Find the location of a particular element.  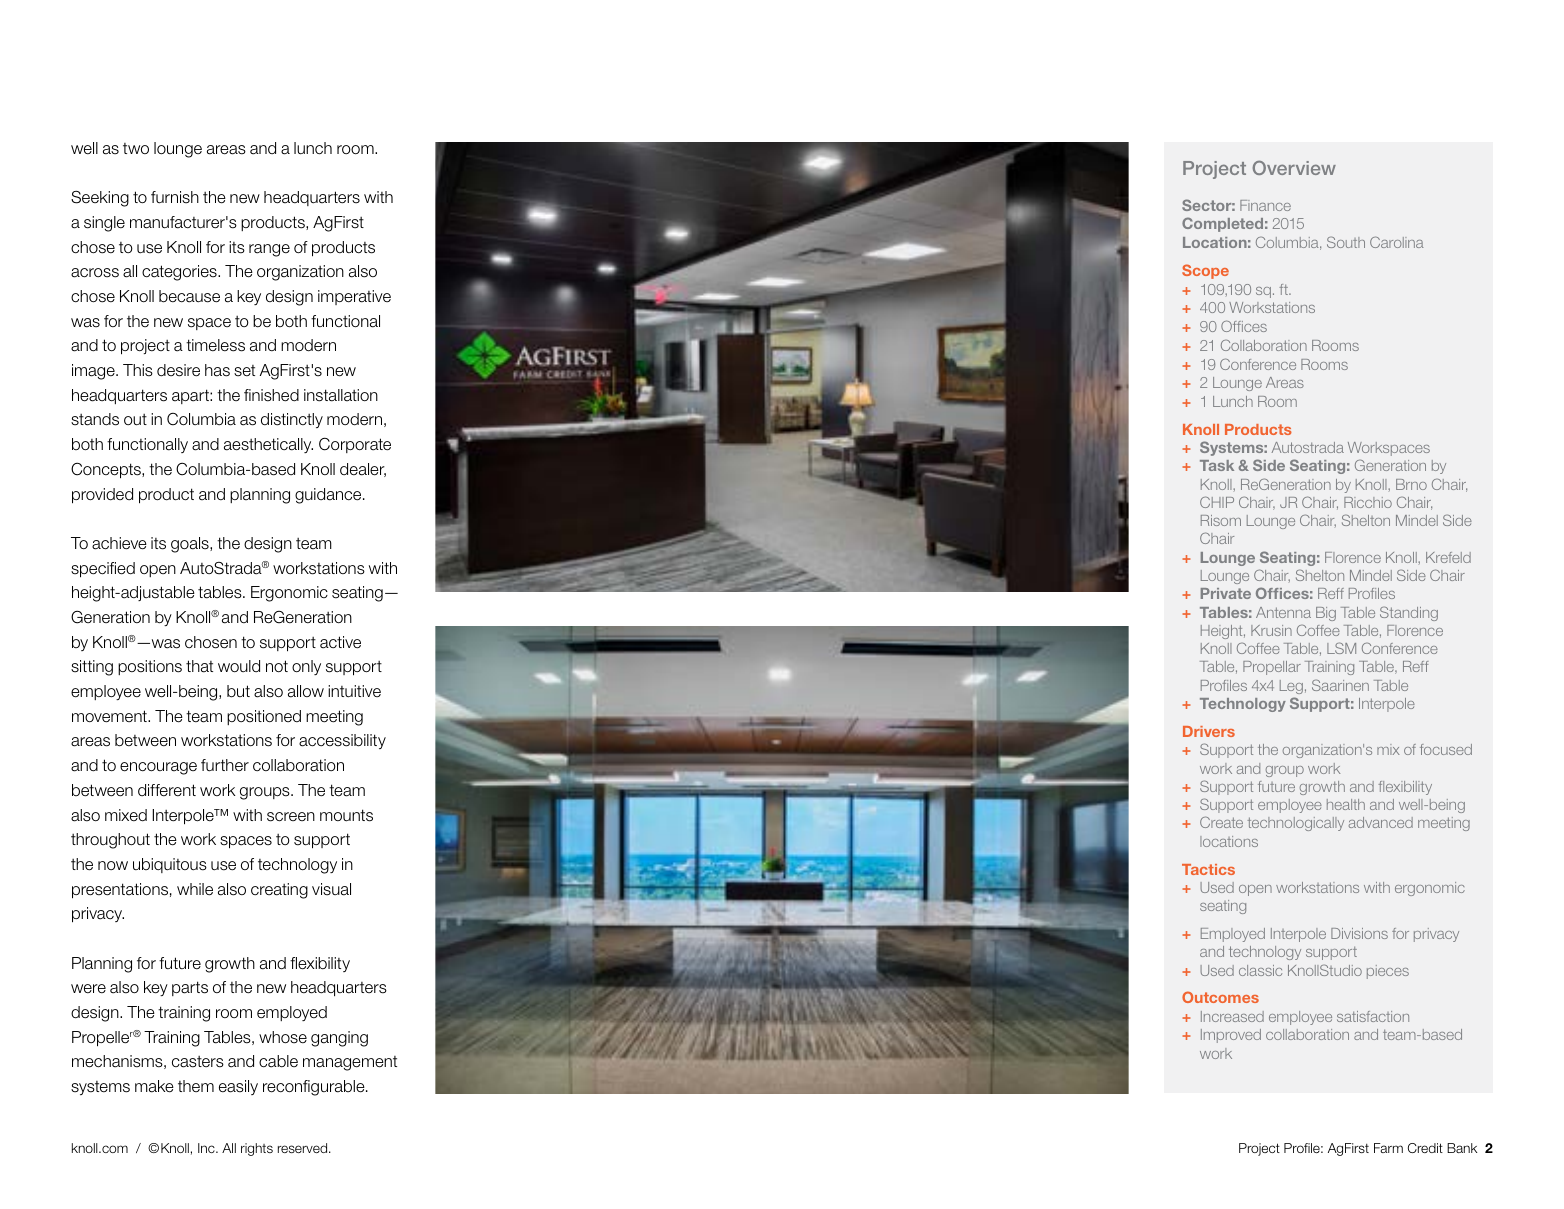

Farm is located at coordinates (1388, 1148).
